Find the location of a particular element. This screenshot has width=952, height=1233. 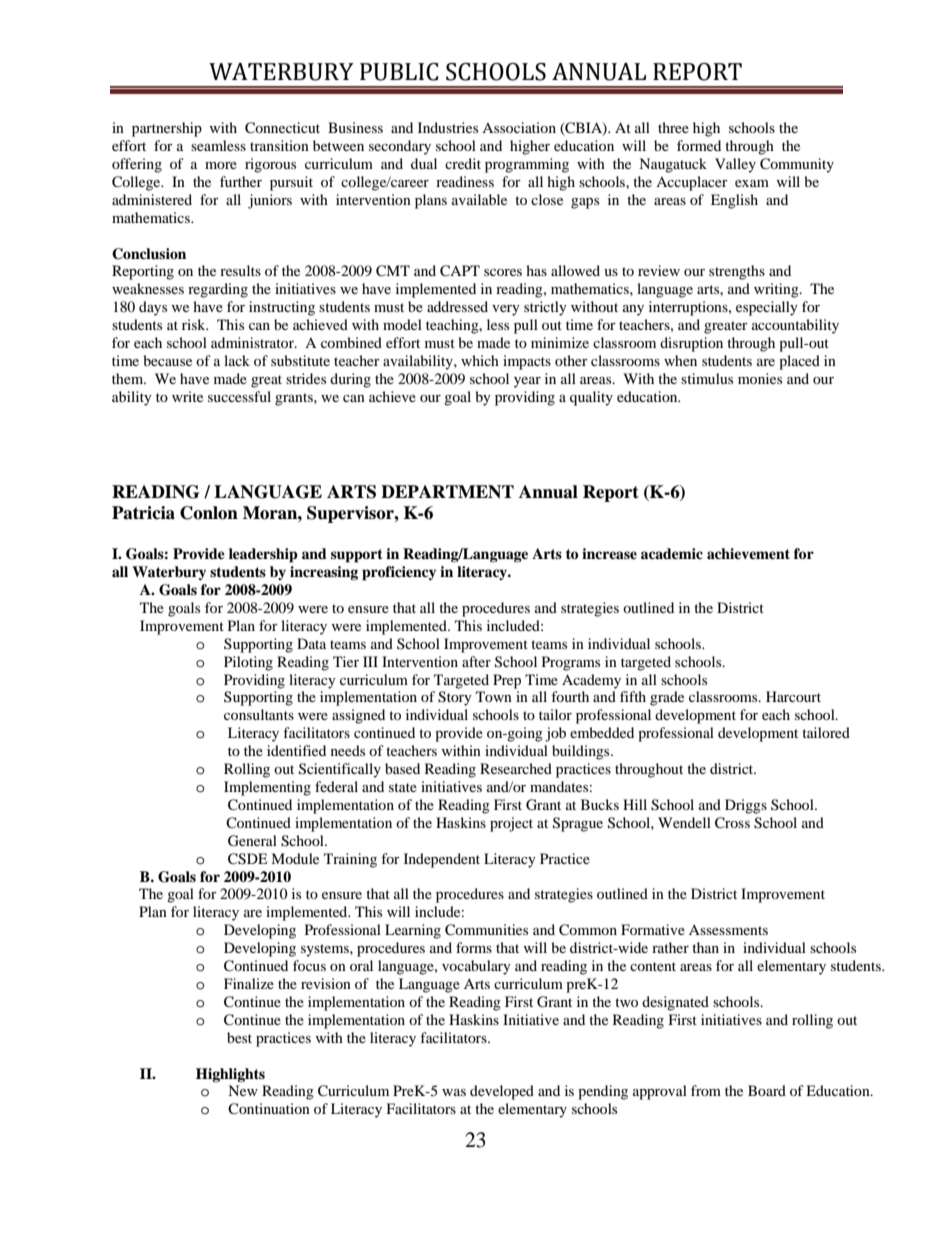

was is located at coordinates (454, 1092).
